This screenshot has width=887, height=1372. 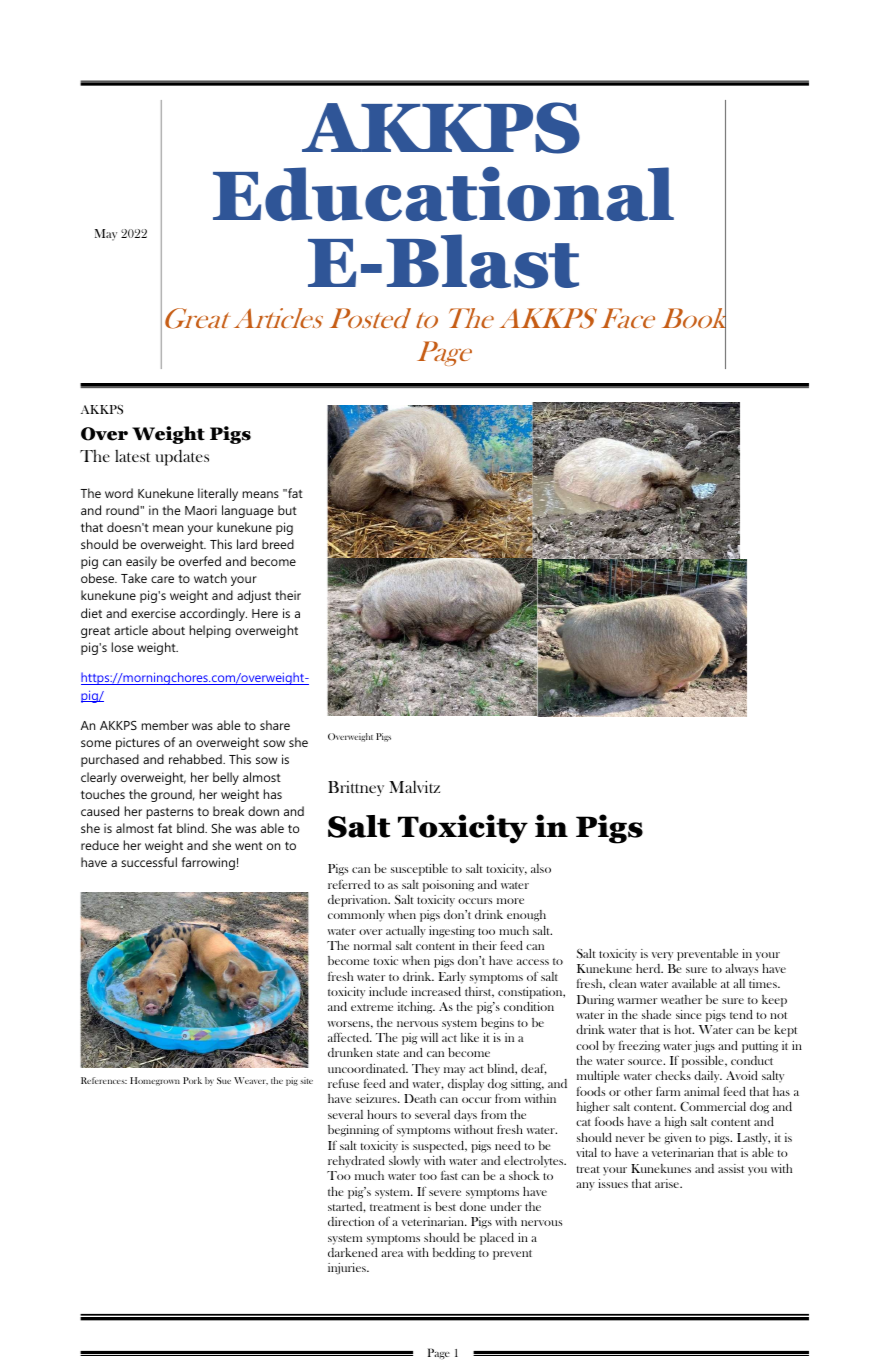 I want to click on Brittney, so click(x=356, y=788).
